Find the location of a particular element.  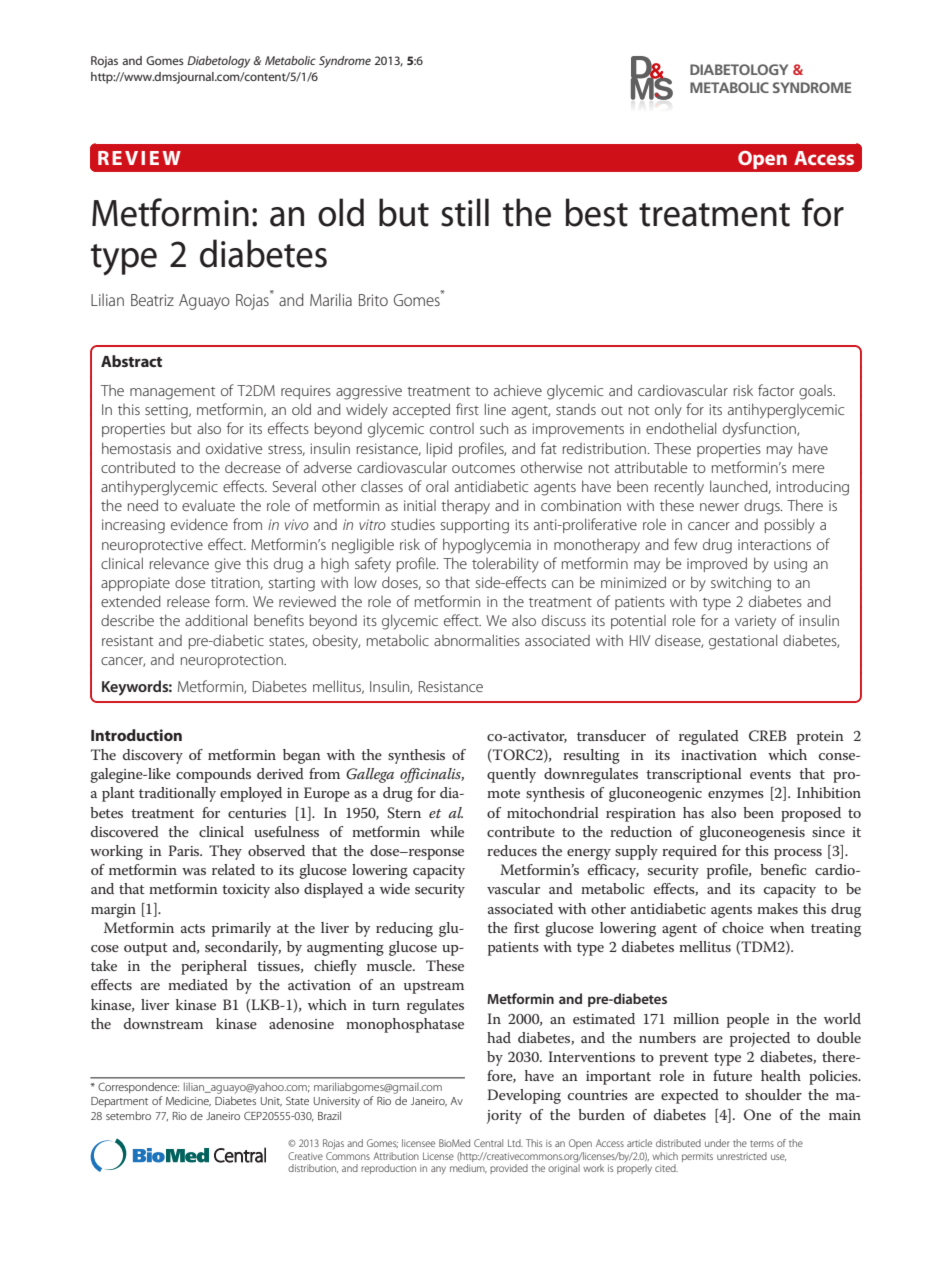

still is located at coordinates (465, 212).
